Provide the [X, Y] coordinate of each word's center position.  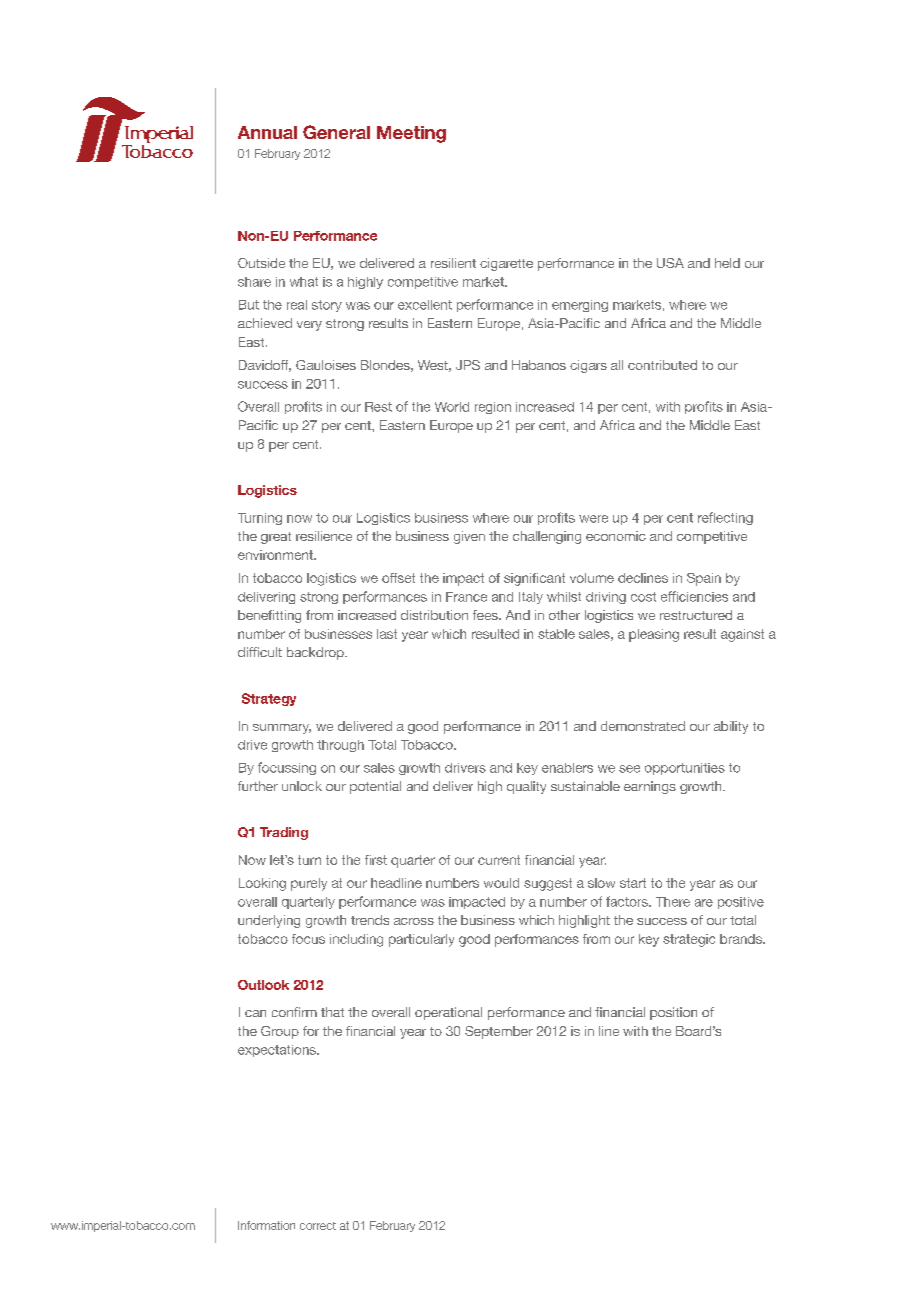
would [501, 883]
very [309, 326]
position [673, 1013]
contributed [662, 365]
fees [486, 615]
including [356, 940]
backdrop [316, 653]
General [336, 132]
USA [670, 263]
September [499, 1032]
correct [318, 1226]
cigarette [506, 264]
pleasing [654, 635]
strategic [689, 940]
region [493, 408]
